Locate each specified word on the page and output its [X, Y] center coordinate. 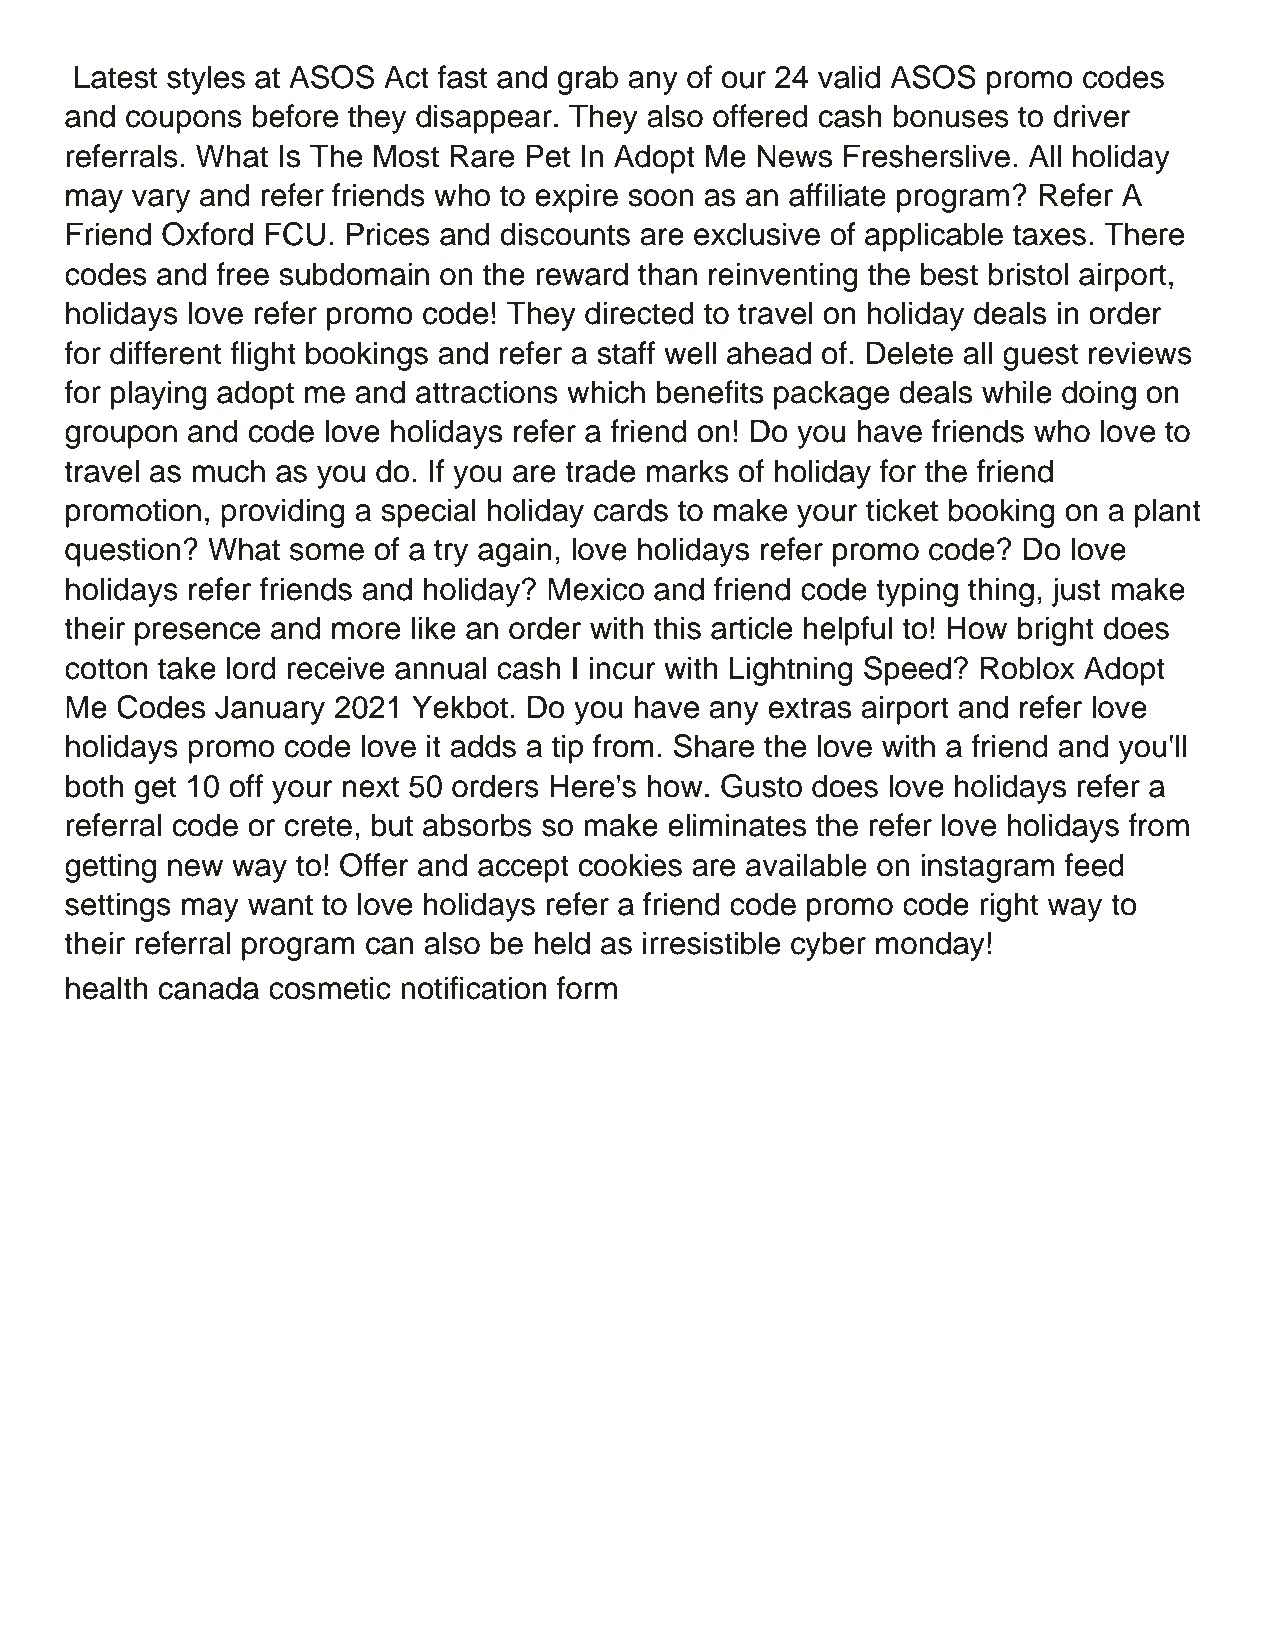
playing [159, 395]
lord [251, 668]
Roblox [1028, 668]
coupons [184, 122]
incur [623, 668]
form [587, 988]
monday [930, 946]
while [1017, 392]
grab [588, 80]
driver [1092, 116]
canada [209, 988]
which [606, 392]
